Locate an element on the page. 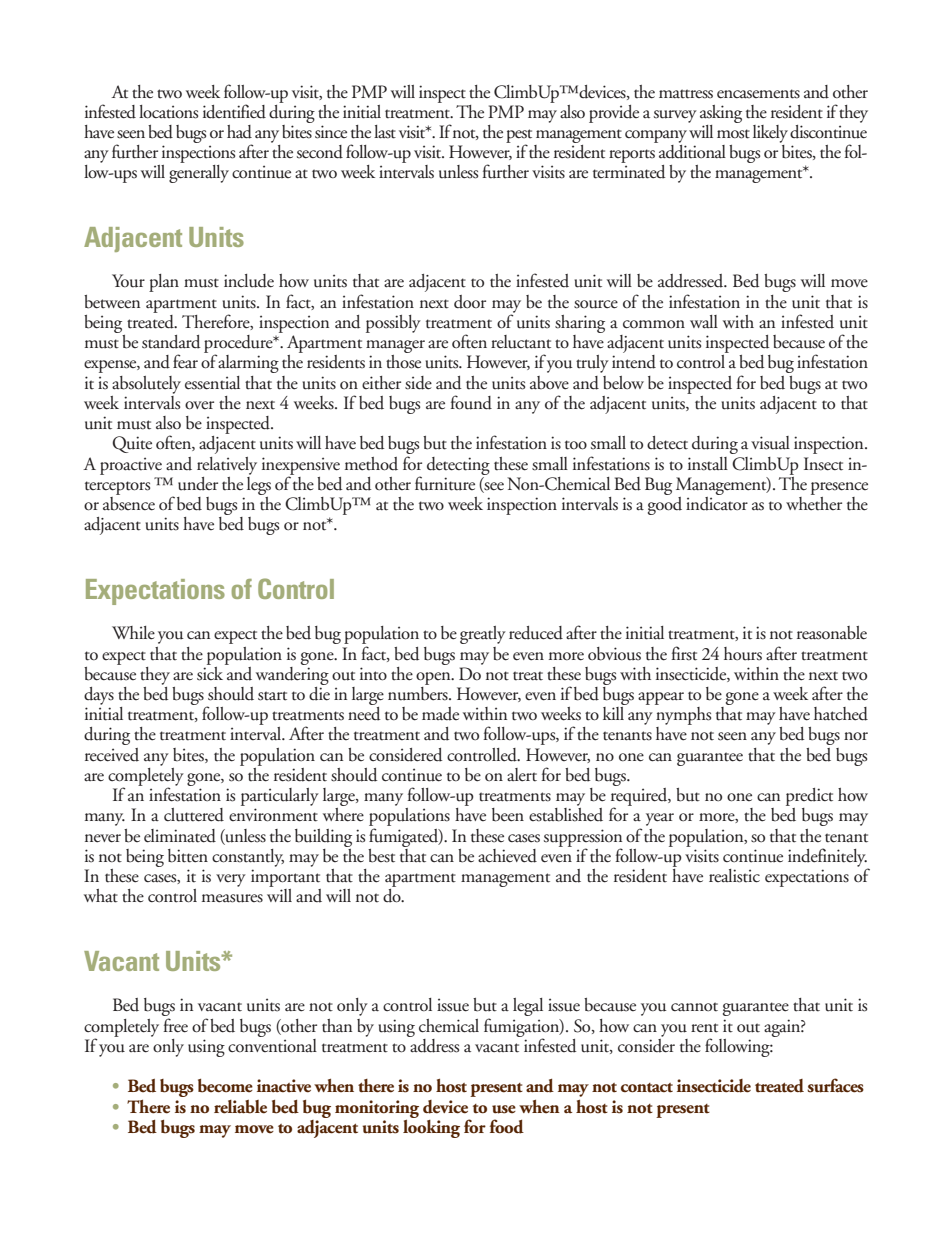 Image resolution: width=952 pixels, height=1233 pixels. food is located at coordinates (507, 1126).
